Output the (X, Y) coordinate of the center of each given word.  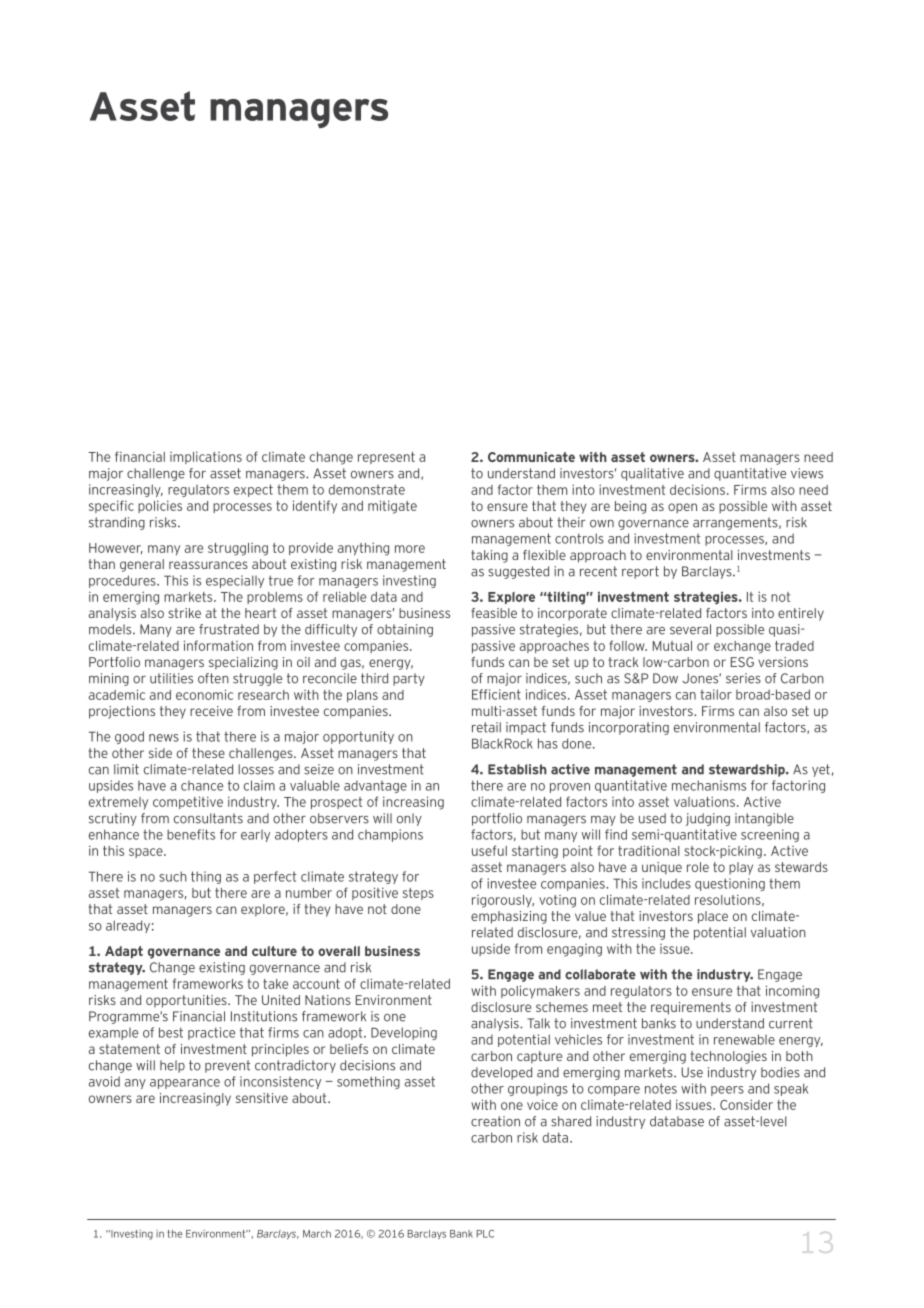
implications (206, 457)
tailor (716, 694)
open (682, 508)
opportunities (187, 1001)
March (317, 1234)
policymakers (540, 992)
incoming (792, 992)
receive (211, 711)
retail (486, 727)
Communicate (531, 457)
